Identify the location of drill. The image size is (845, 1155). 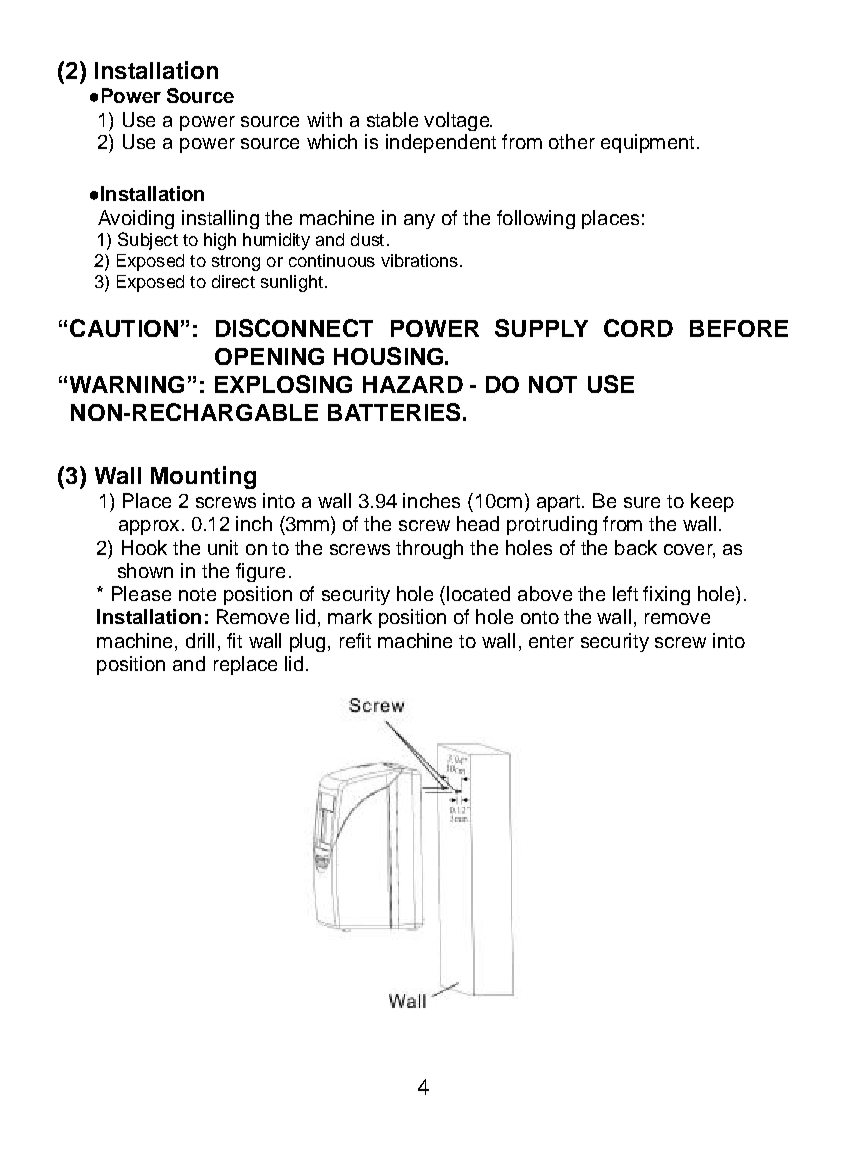
(200, 640).
